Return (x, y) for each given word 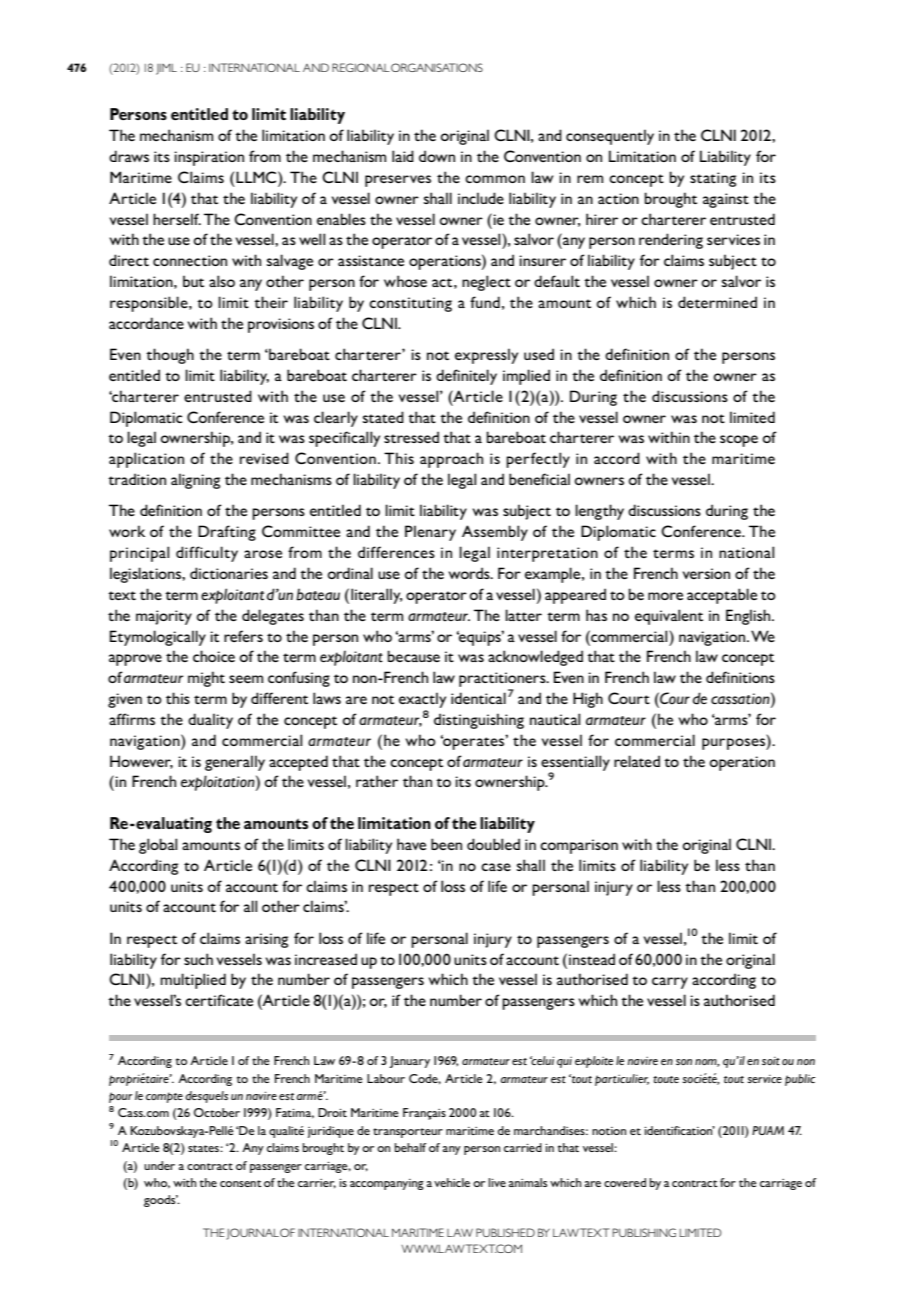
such (198, 959)
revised (264, 458)
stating (713, 179)
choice (214, 656)
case (496, 867)
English (749, 617)
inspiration (209, 158)
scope (739, 441)
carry (670, 983)
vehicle (452, 1182)
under (159, 1165)
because (413, 656)
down (437, 156)
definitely (466, 377)
